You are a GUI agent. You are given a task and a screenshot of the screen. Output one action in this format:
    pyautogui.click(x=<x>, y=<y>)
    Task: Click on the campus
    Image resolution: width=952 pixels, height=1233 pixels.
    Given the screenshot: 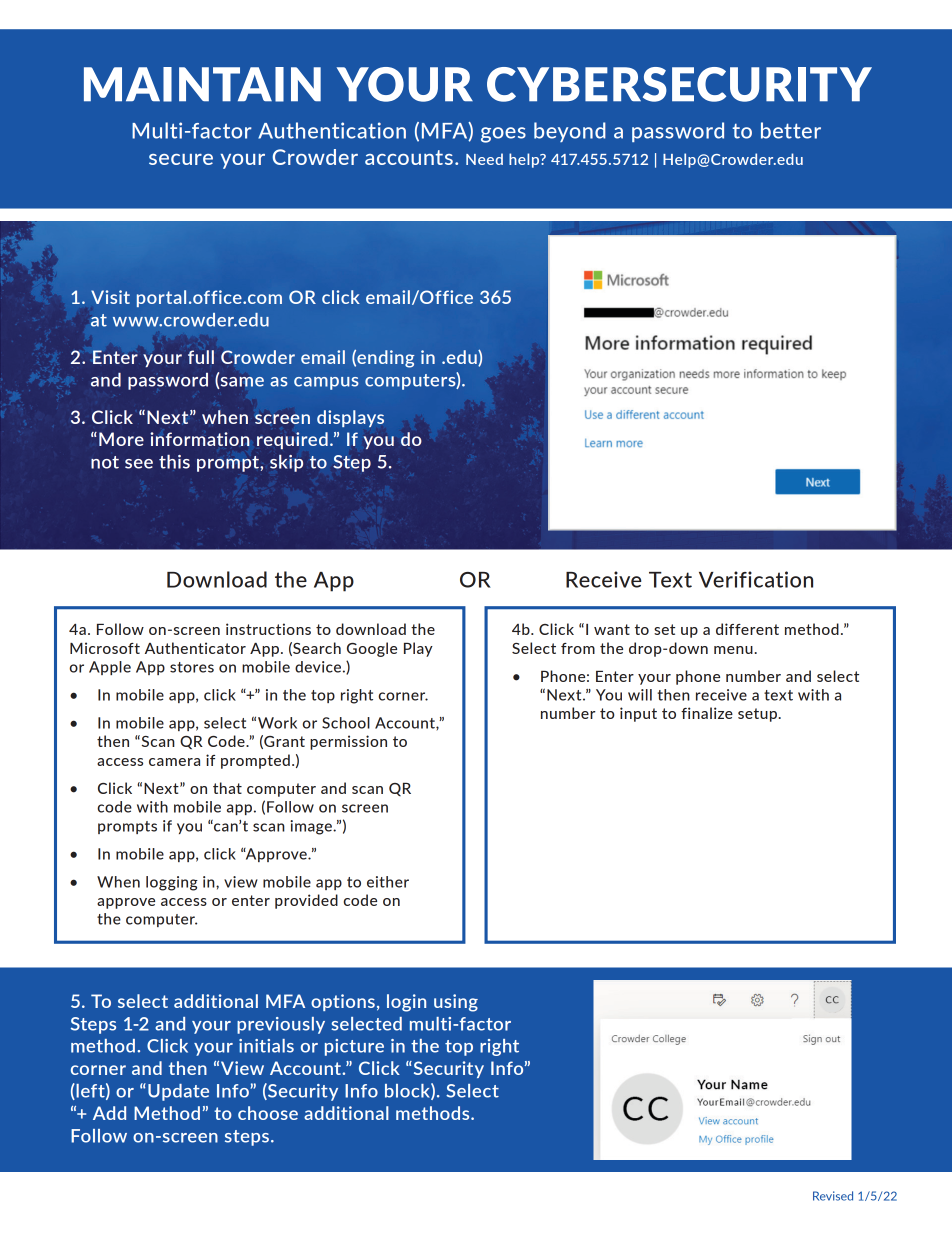 What is the action you would take?
    pyautogui.click(x=326, y=383)
